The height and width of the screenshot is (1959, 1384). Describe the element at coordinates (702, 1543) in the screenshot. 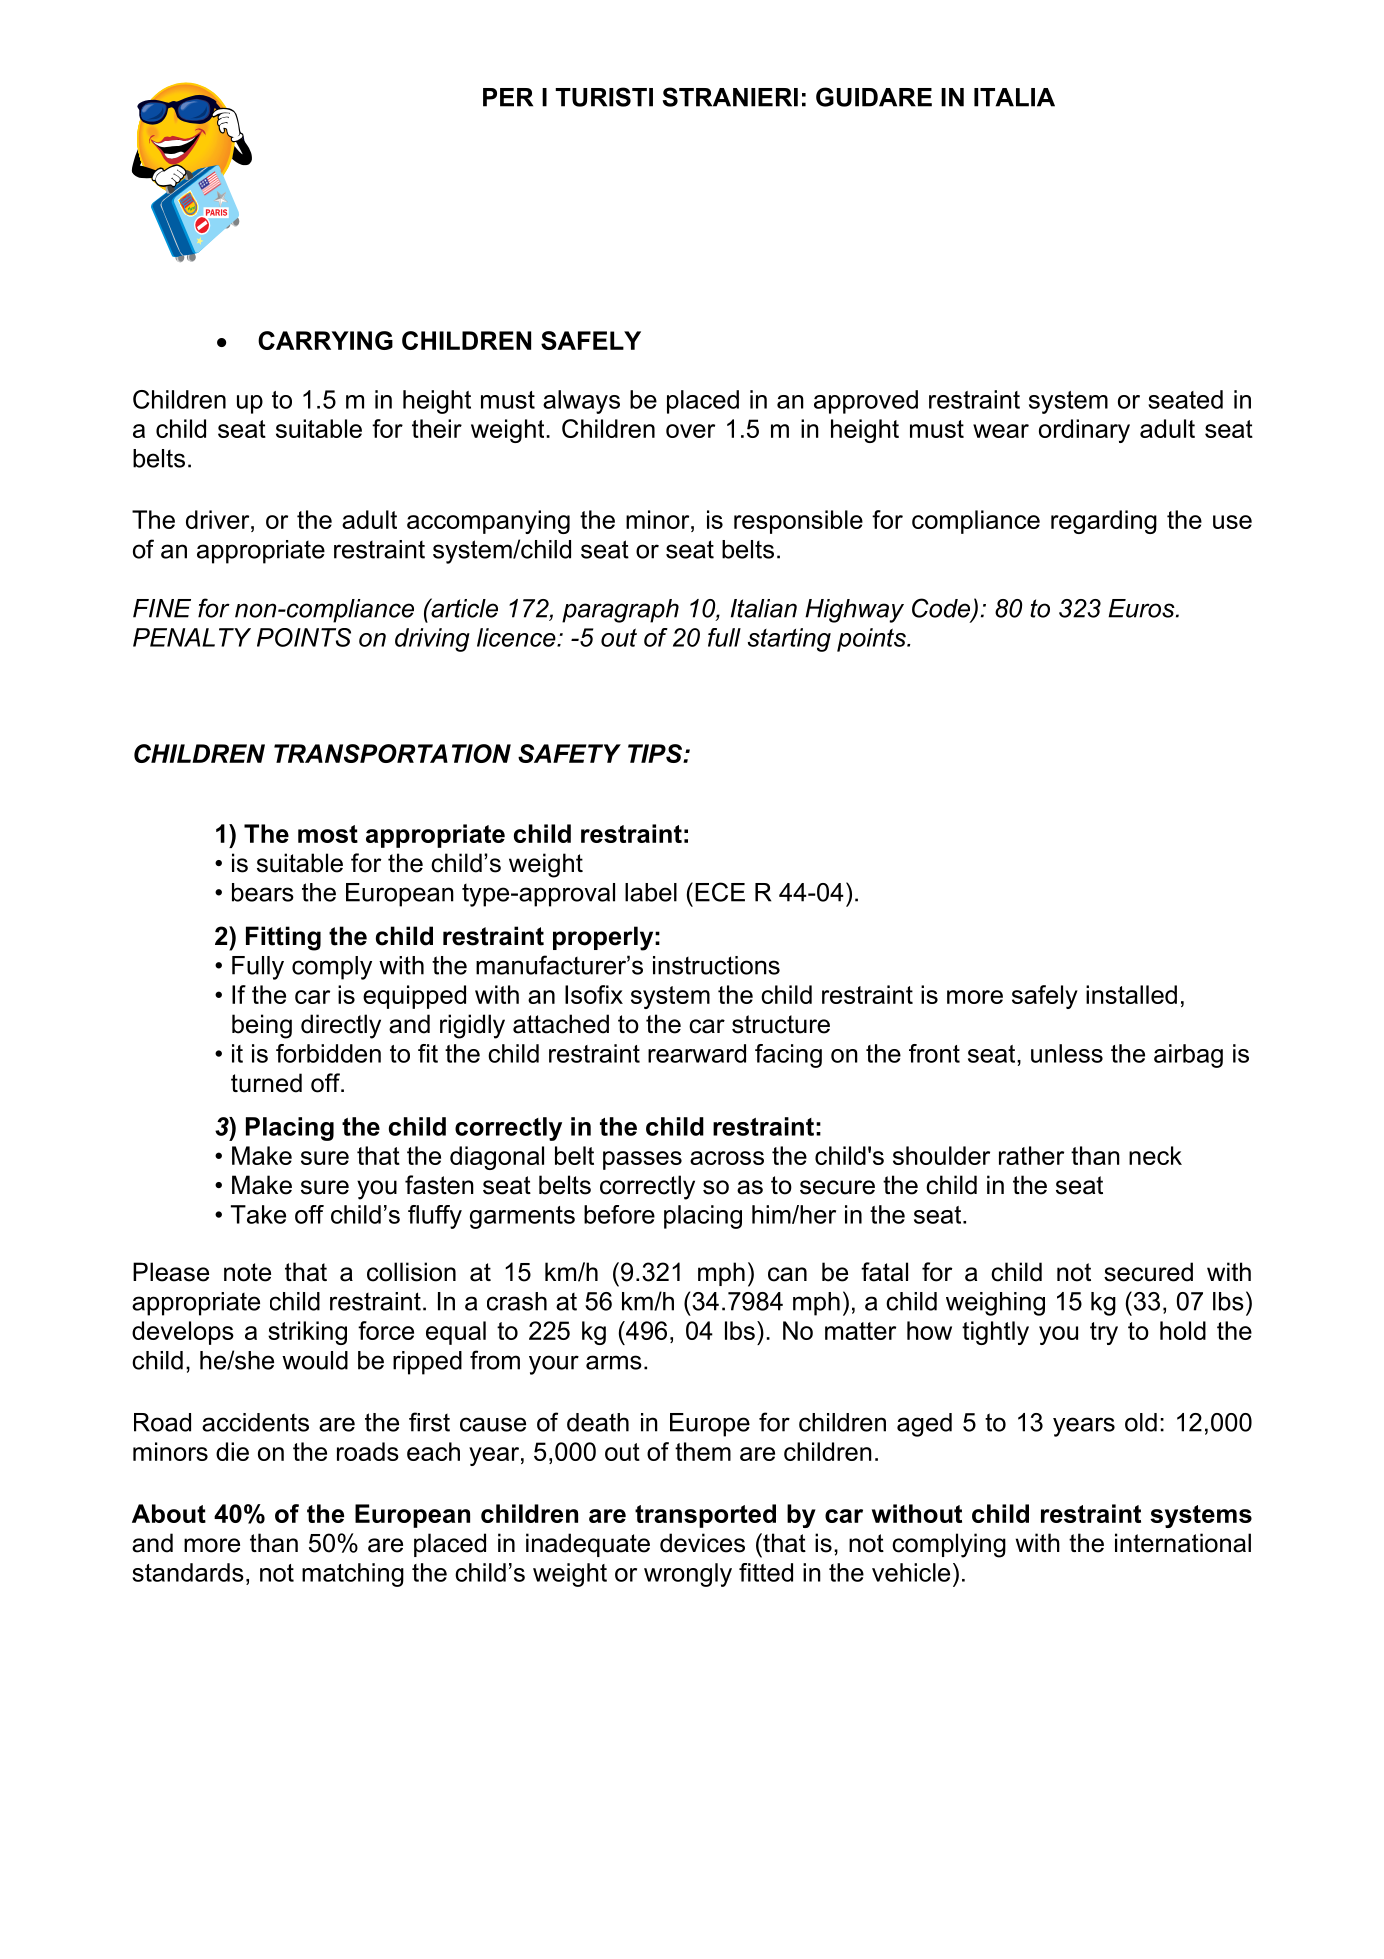

I see `devices` at that location.
